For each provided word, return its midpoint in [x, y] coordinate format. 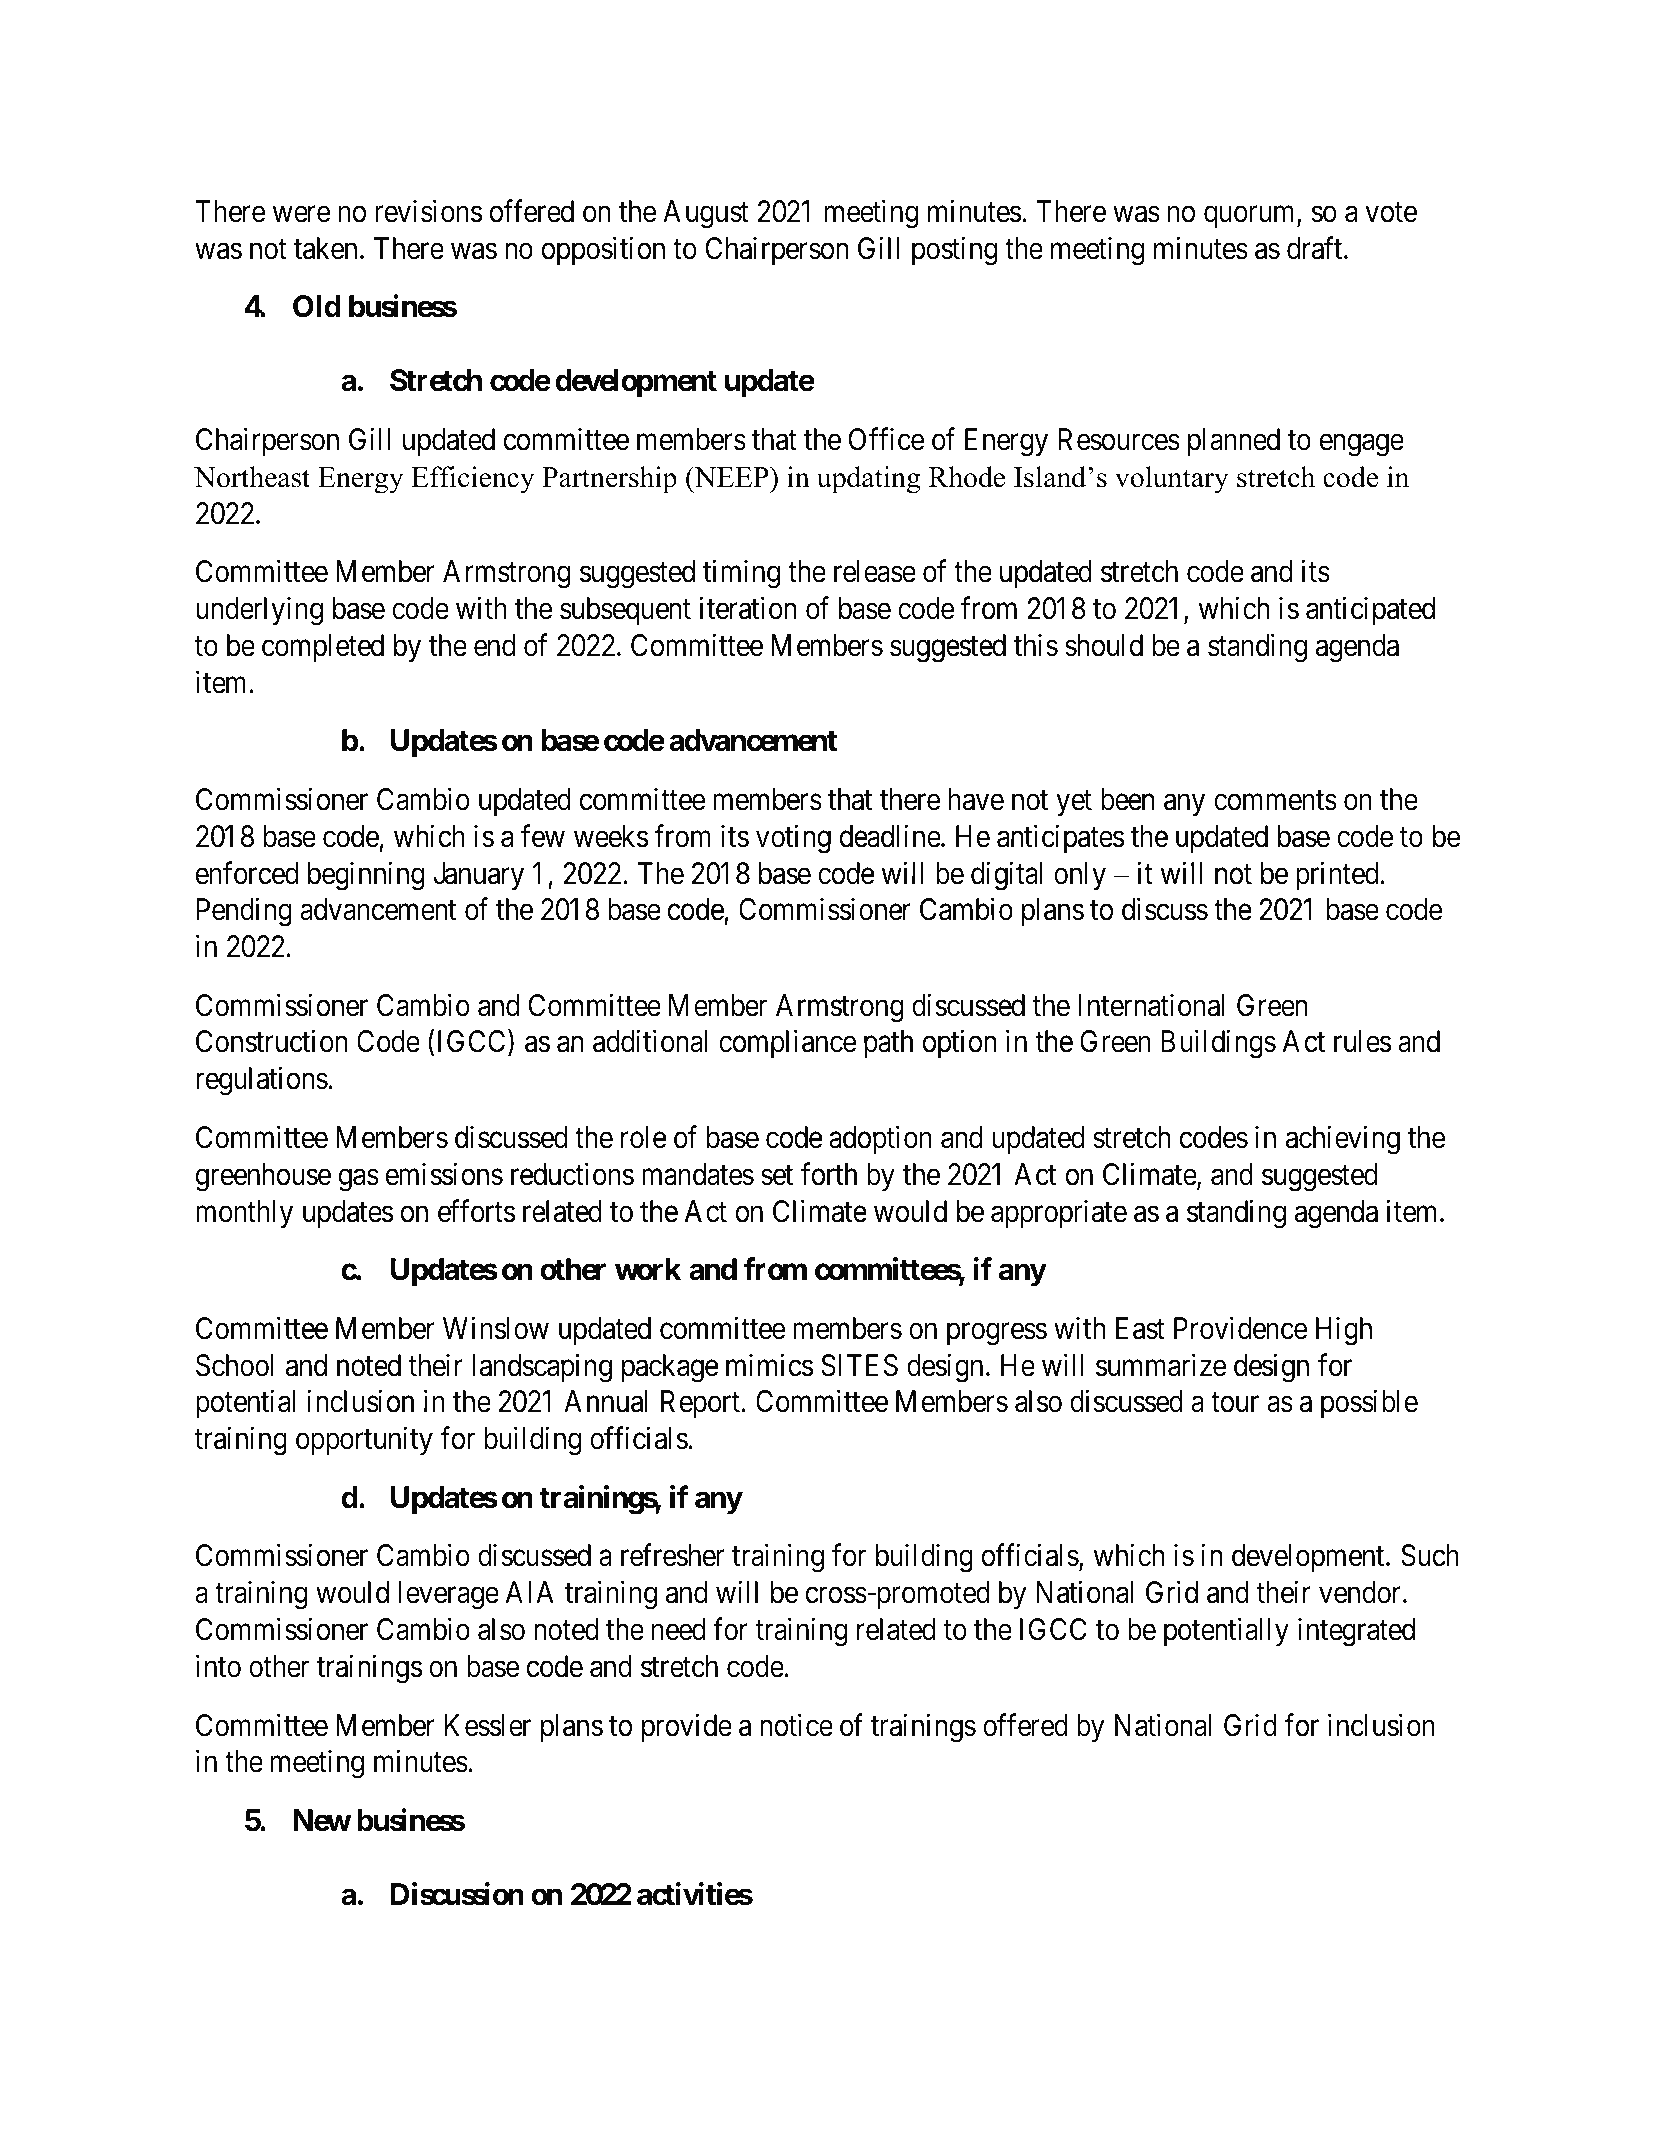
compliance [787, 1044]
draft [1316, 248]
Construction [271, 1041]
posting [955, 251]
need [678, 1629]
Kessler [488, 1725]
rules [1362, 1041]
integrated [1356, 1632]
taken [325, 248]
